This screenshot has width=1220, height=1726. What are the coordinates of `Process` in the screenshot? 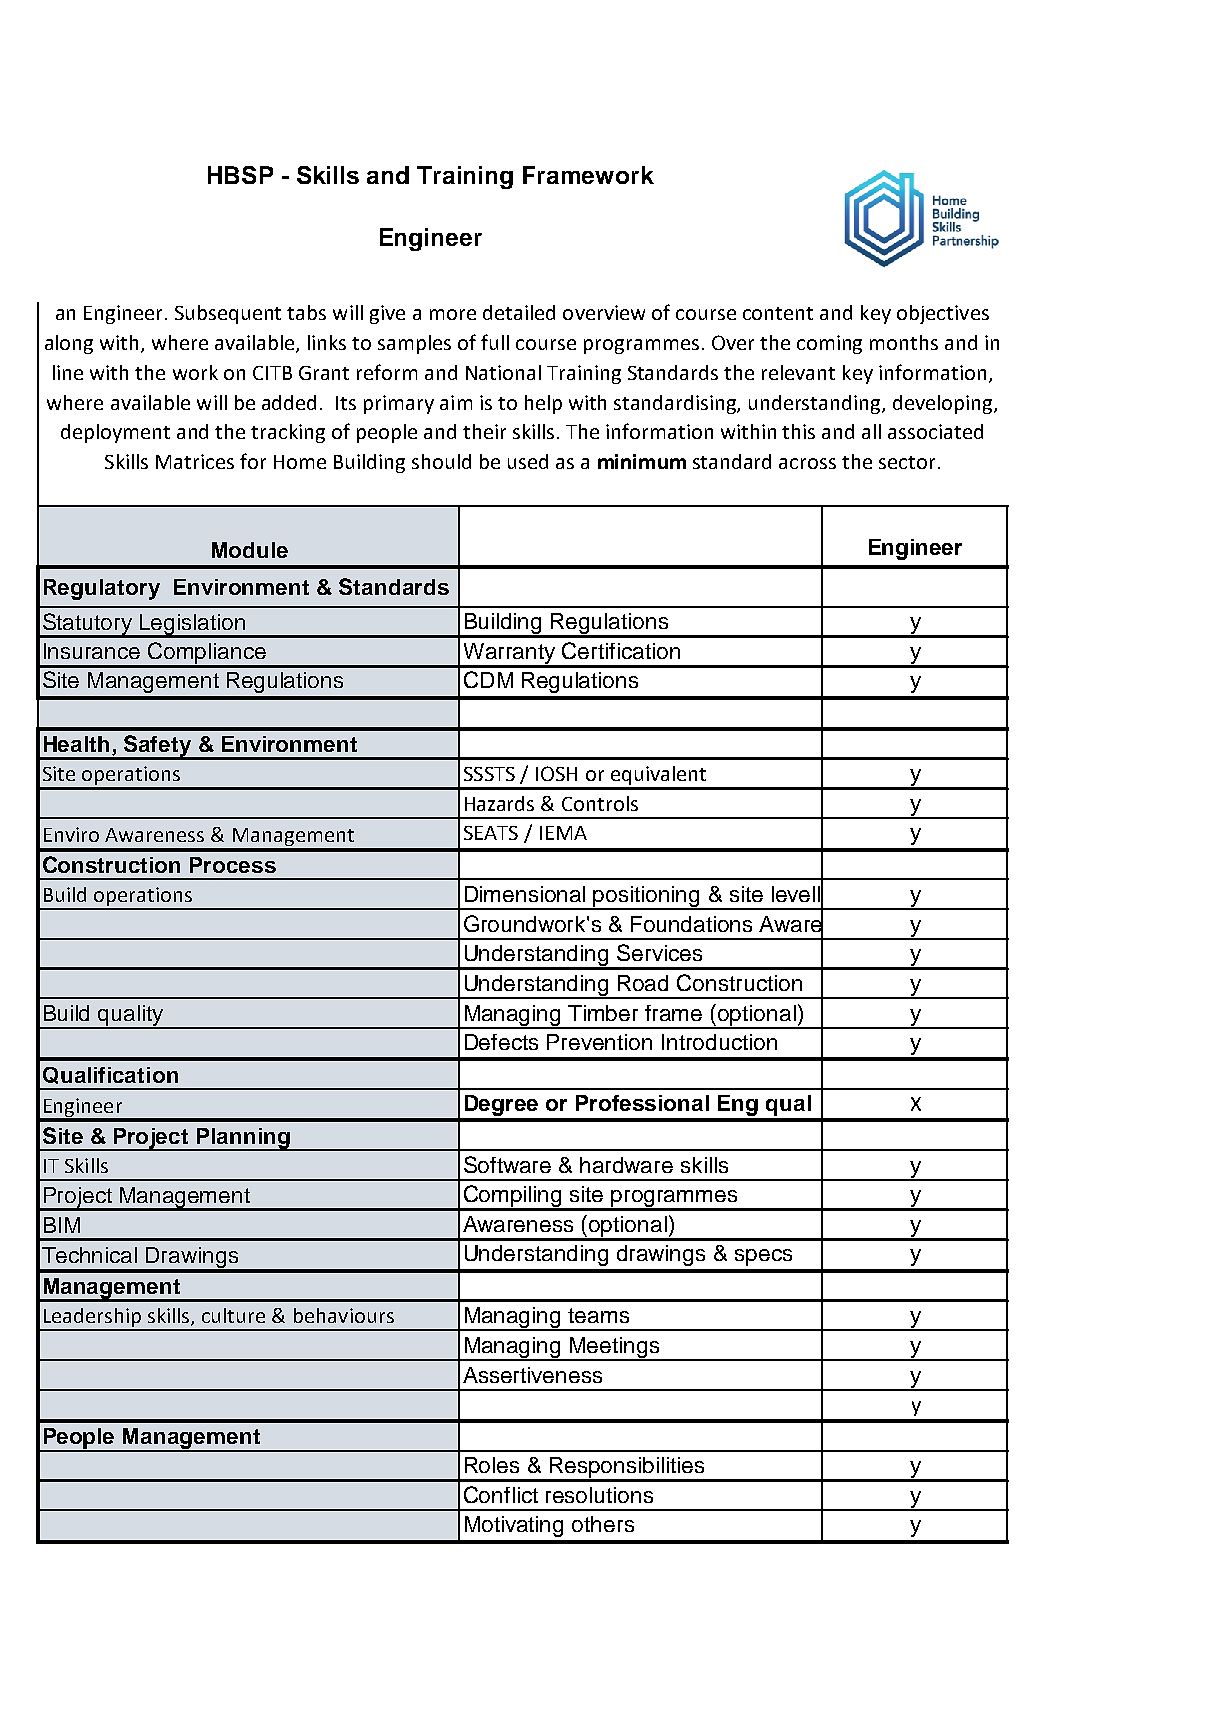 It's located at (233, 865).
